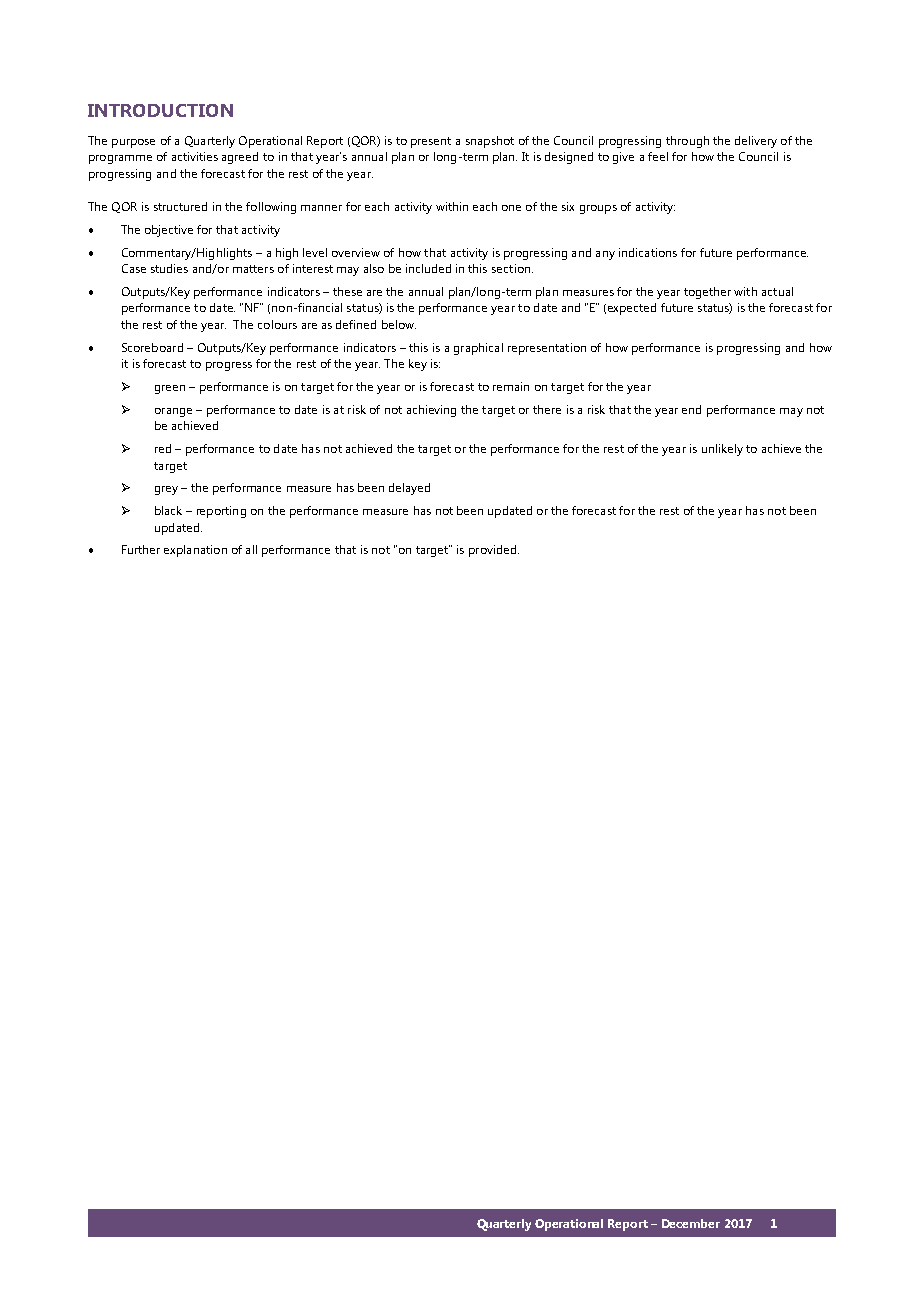 The height and width of the screenshot is (1308, 924). Describe the element at coordinates (722, 450) in the screenshot. I see `unlikely` at that location.
